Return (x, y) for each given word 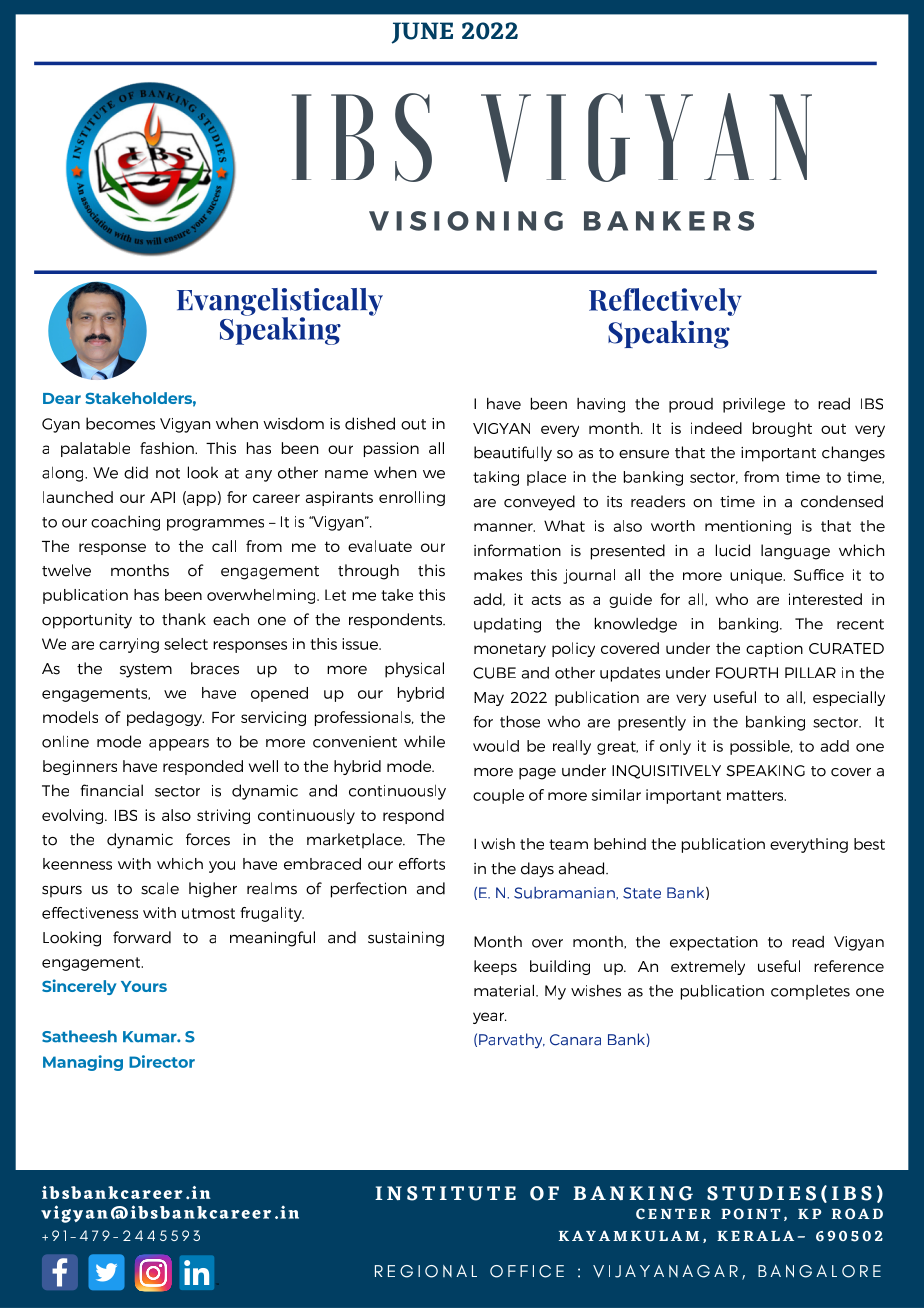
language (795, 552)
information (517, 550)
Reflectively (665, 302)
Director (162, 1061)
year (490, 1018)
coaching (125, 523)
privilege (754, 405)
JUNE (422, 33)
